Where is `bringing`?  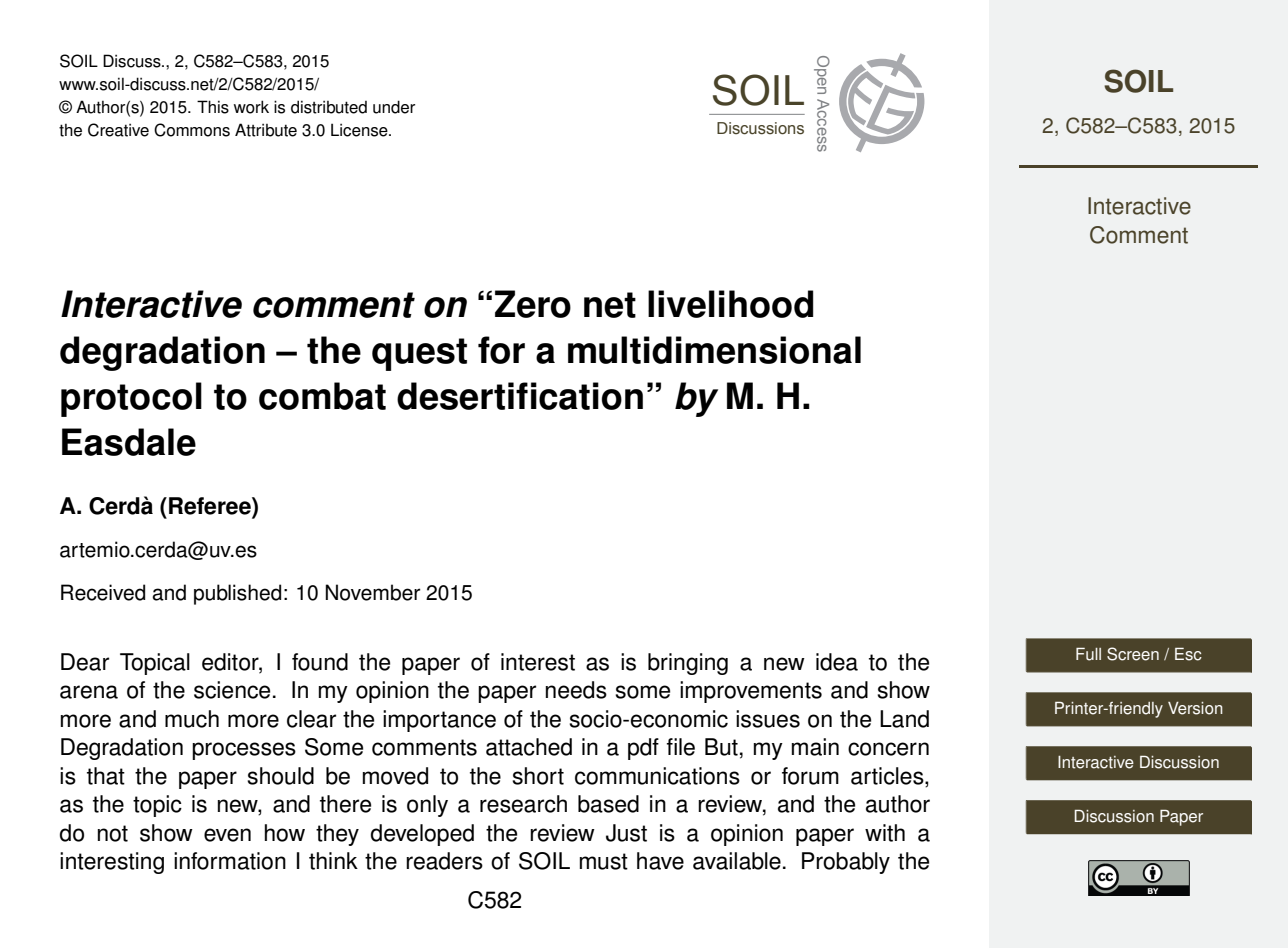 bringing is located at coordinates (688, 664).
